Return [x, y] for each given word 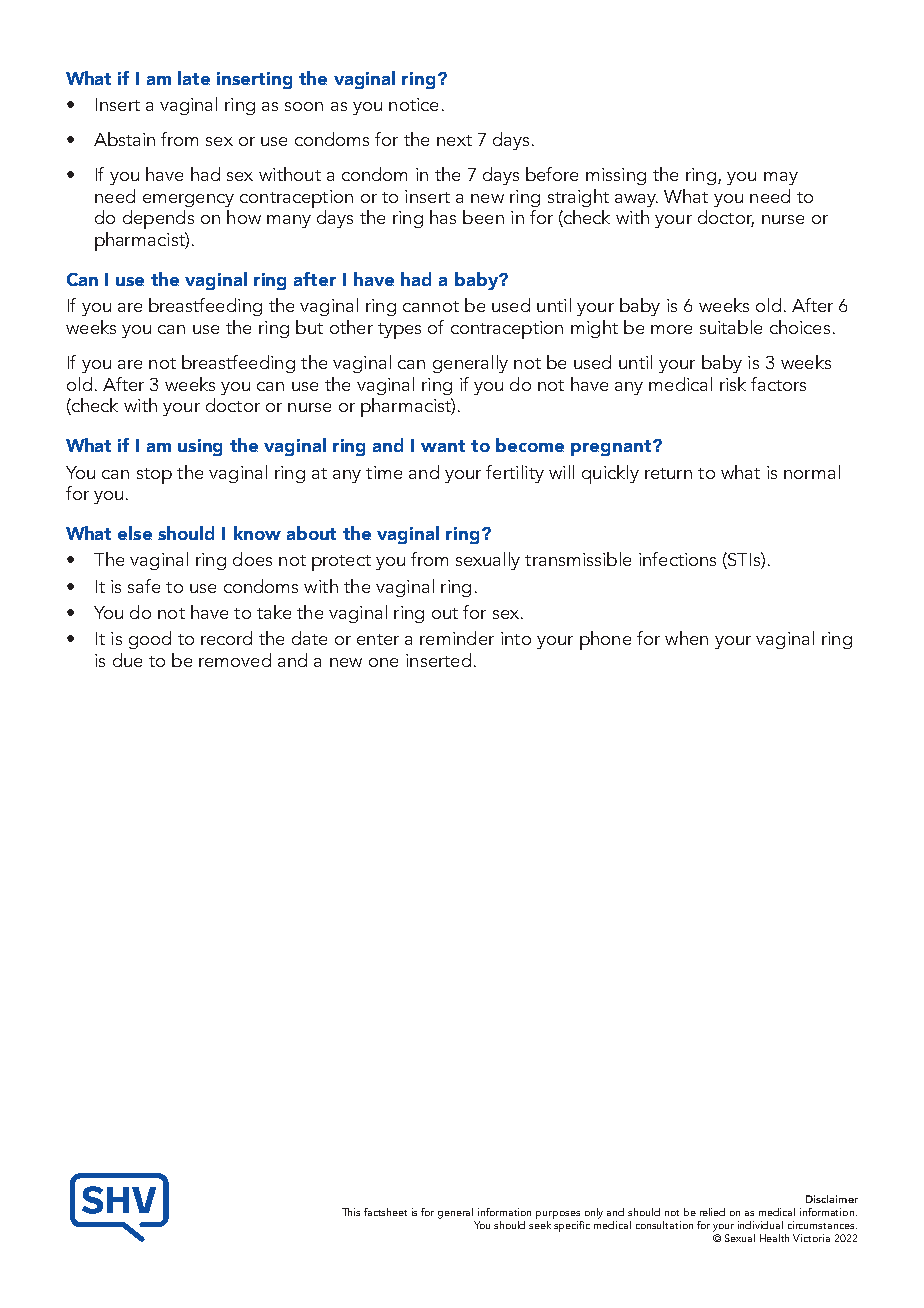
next [454, 140]
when [686, 638]
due [127, 660]
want [443, 446]
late [194, 78]
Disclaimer [832, 1199]
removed [235, 660]
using [200, 447]
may [781, 178]
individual [760, 1225]
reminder [457, 638]
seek [541, 1223]
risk [733, 384]
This [351, 1212]
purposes [558, 1215]
